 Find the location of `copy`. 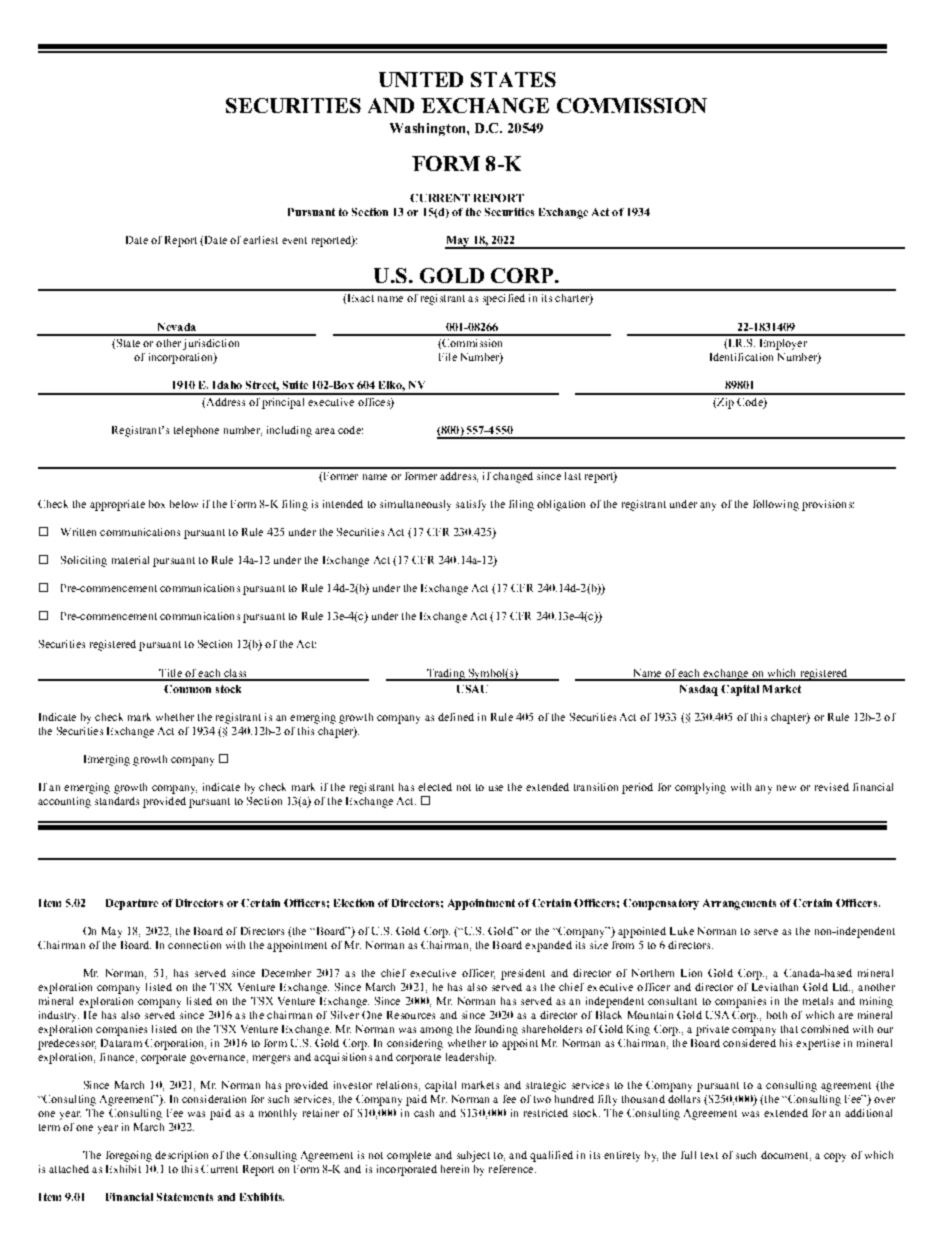

copy is located at coordinates (835, 1157).
